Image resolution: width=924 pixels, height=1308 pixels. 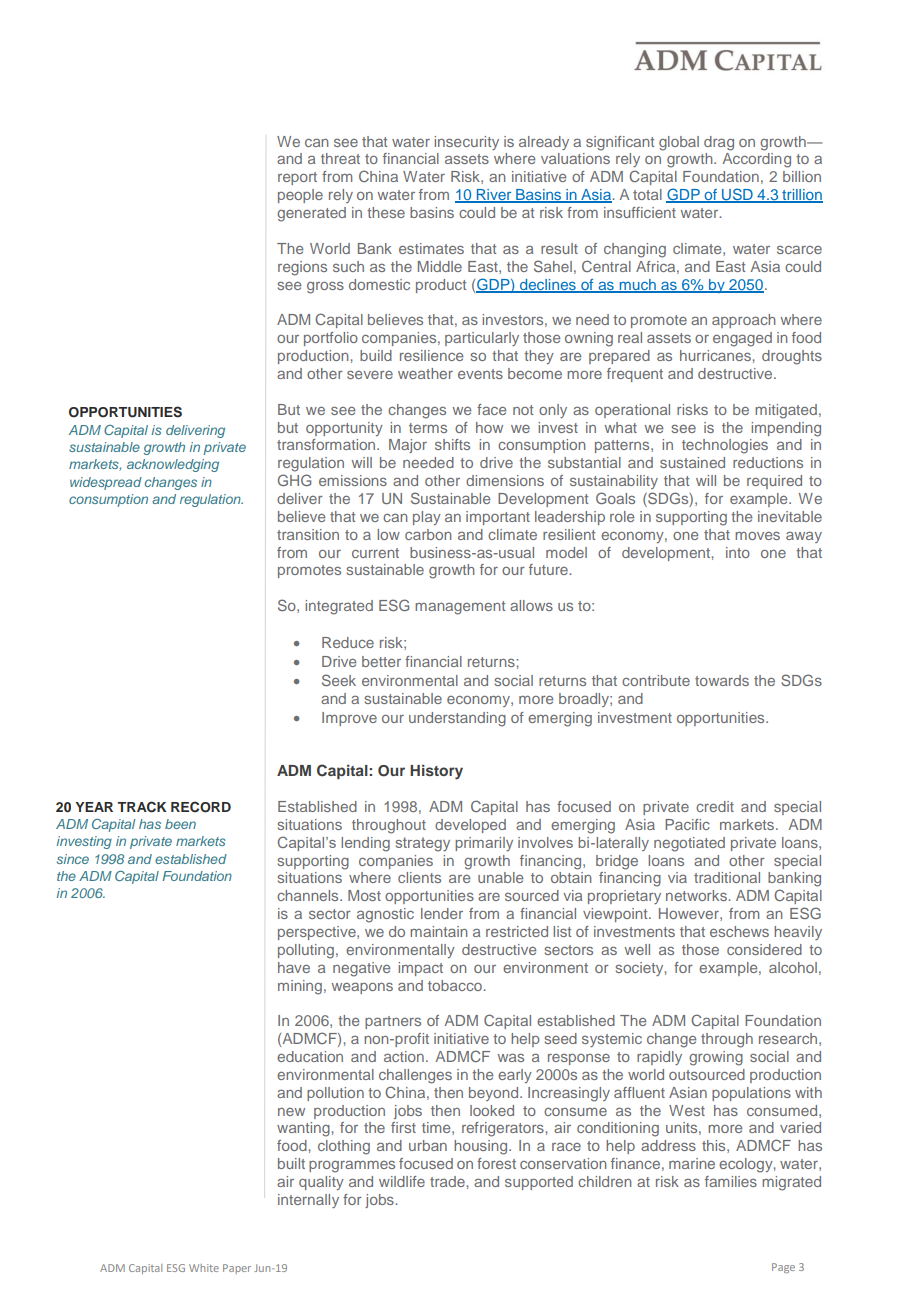 What do you see at coordinates (180, 824) in the screenshot?
I see `been` at bounding box center [180, 824].
